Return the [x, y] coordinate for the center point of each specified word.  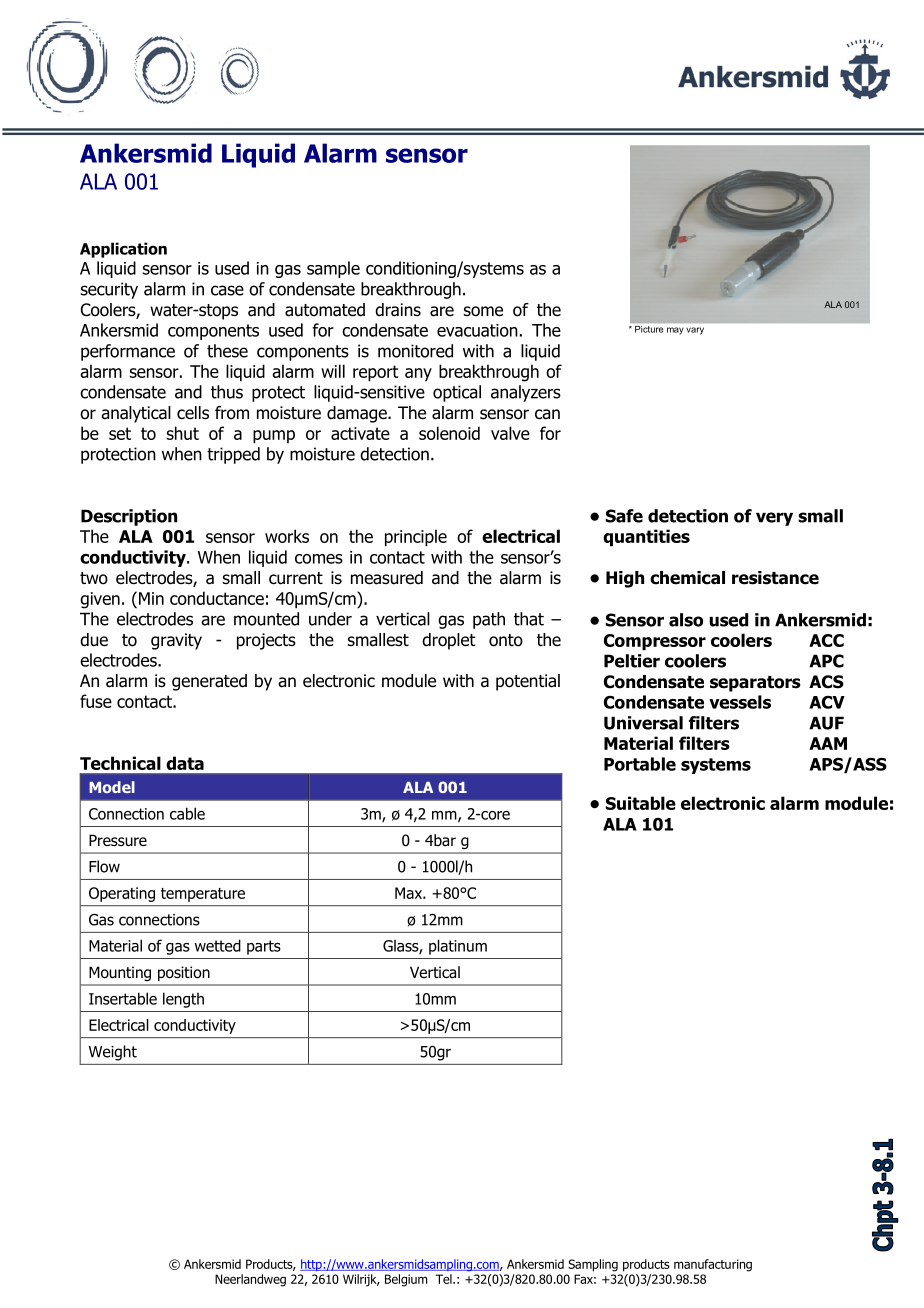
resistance [775, 578]
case [227, 290]
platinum [458, 947]
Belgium [406, 1280]
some [483, 311]
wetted [218, 945]
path [489, 620]
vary [695, 331]
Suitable [641, 803]
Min [151, 598]
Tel [445, 1279]
